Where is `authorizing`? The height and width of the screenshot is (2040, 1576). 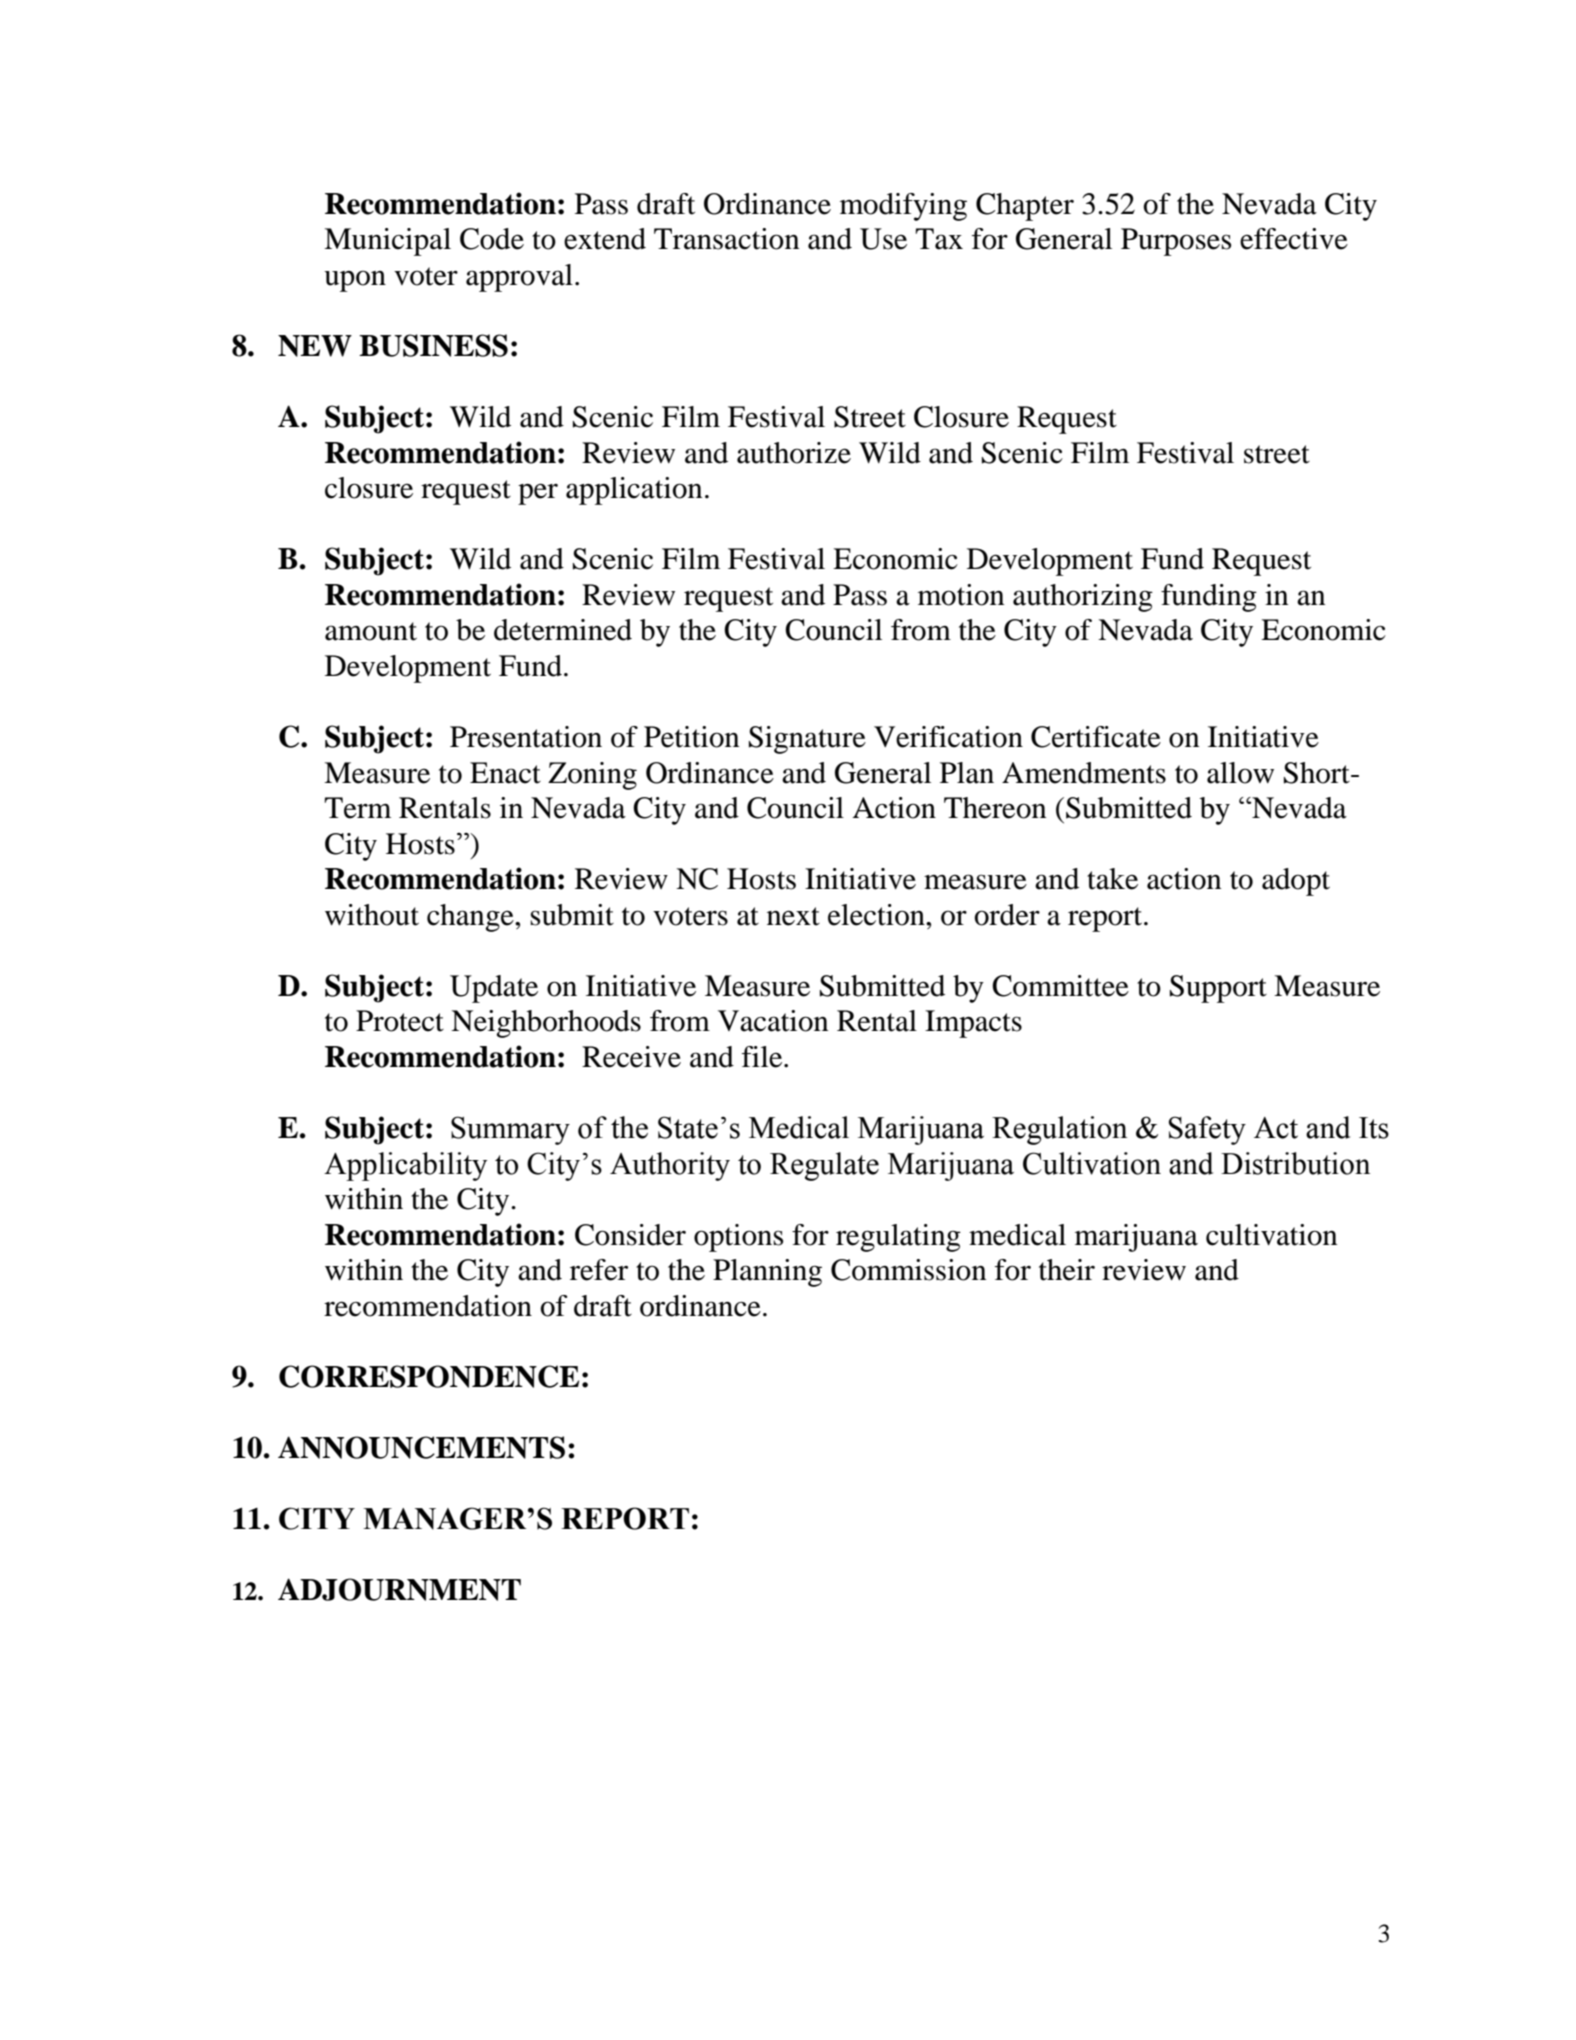 authorizing is located at coordinates (1083, 598).
